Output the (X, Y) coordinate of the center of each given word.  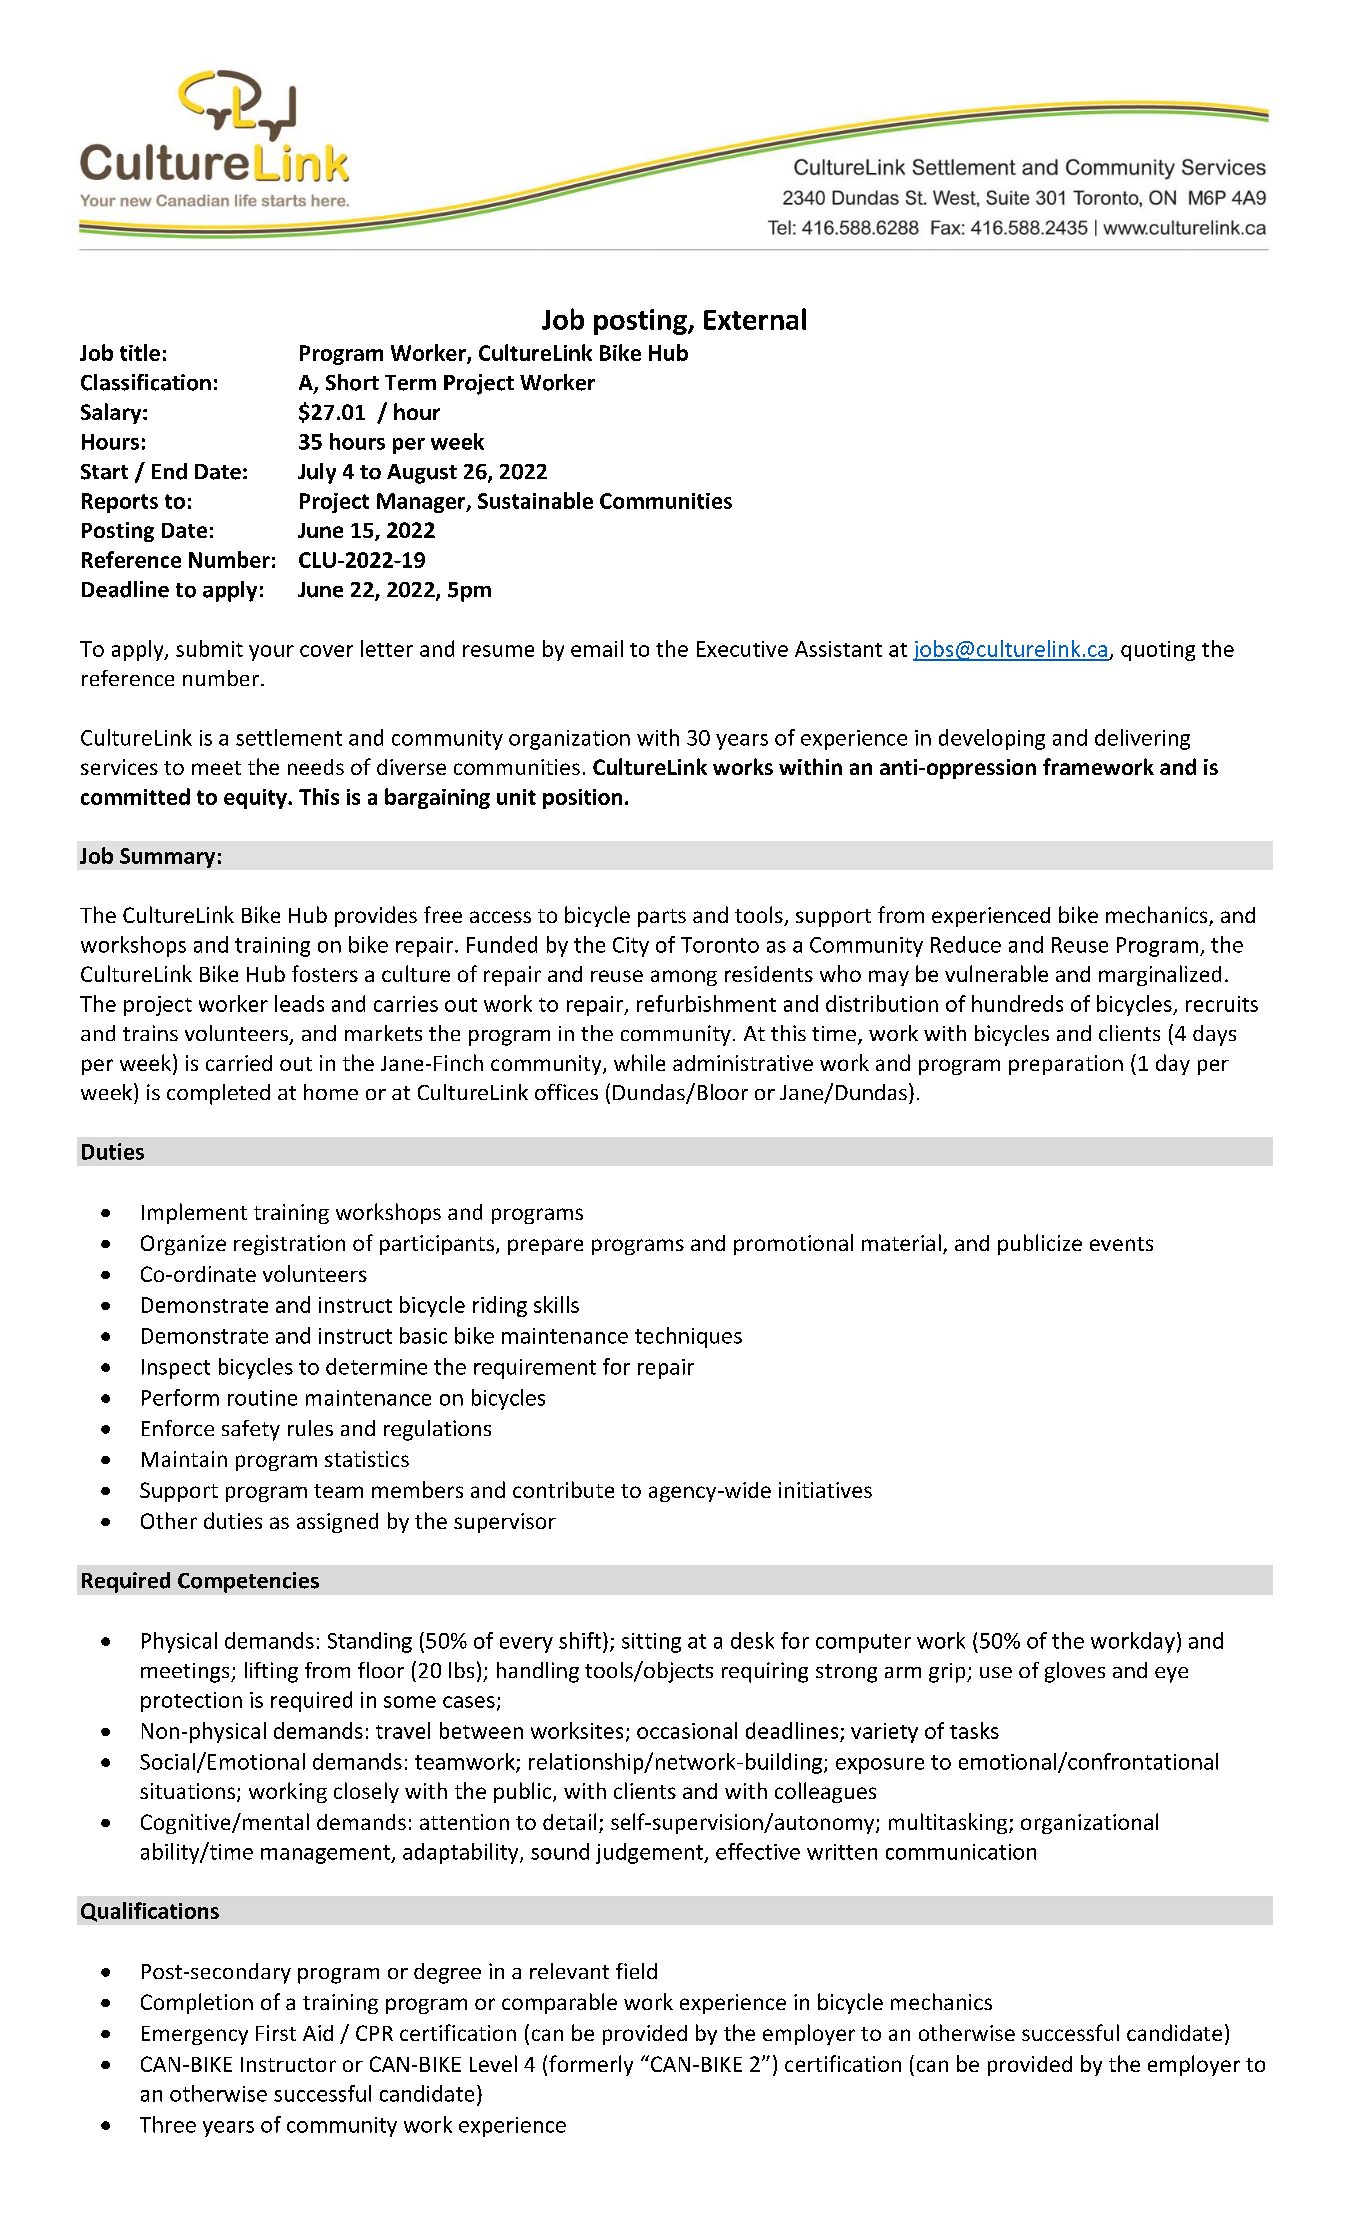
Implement (194, 1213)
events (1121, 1244)
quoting (1158, 651)
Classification (146, 382)
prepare (545, 1247)
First (276, 2033)
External (755, 319)
